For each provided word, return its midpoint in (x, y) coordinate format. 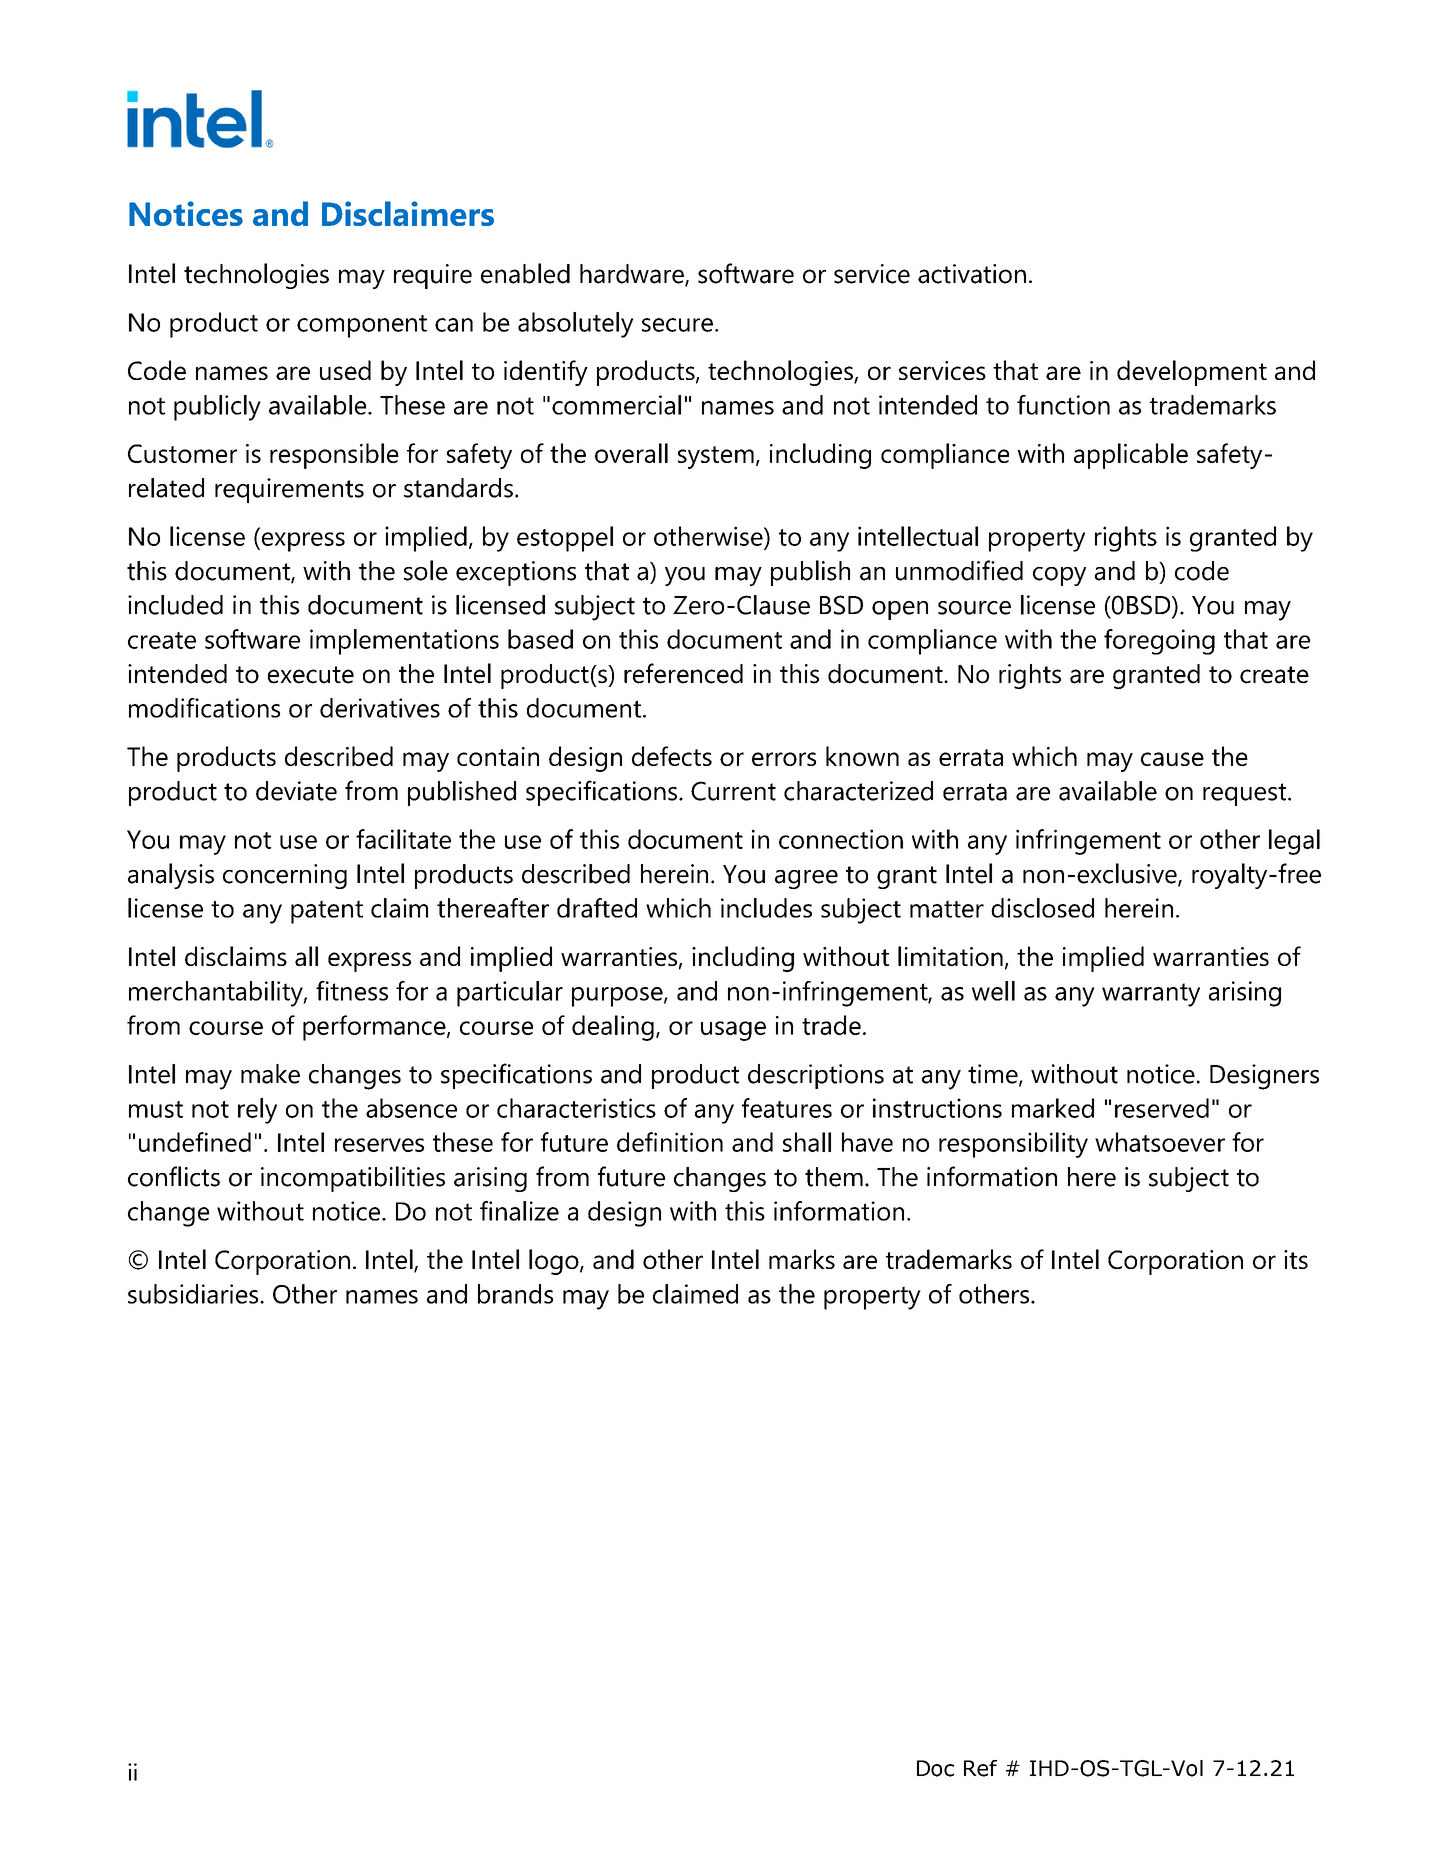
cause (1172, 759)
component (362, 326)
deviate (296, 791)
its (1296, 1259)
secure (677, 325)
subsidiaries (194, 1294)
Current (733, 791)
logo (555, 1262)
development (1192, 373)
